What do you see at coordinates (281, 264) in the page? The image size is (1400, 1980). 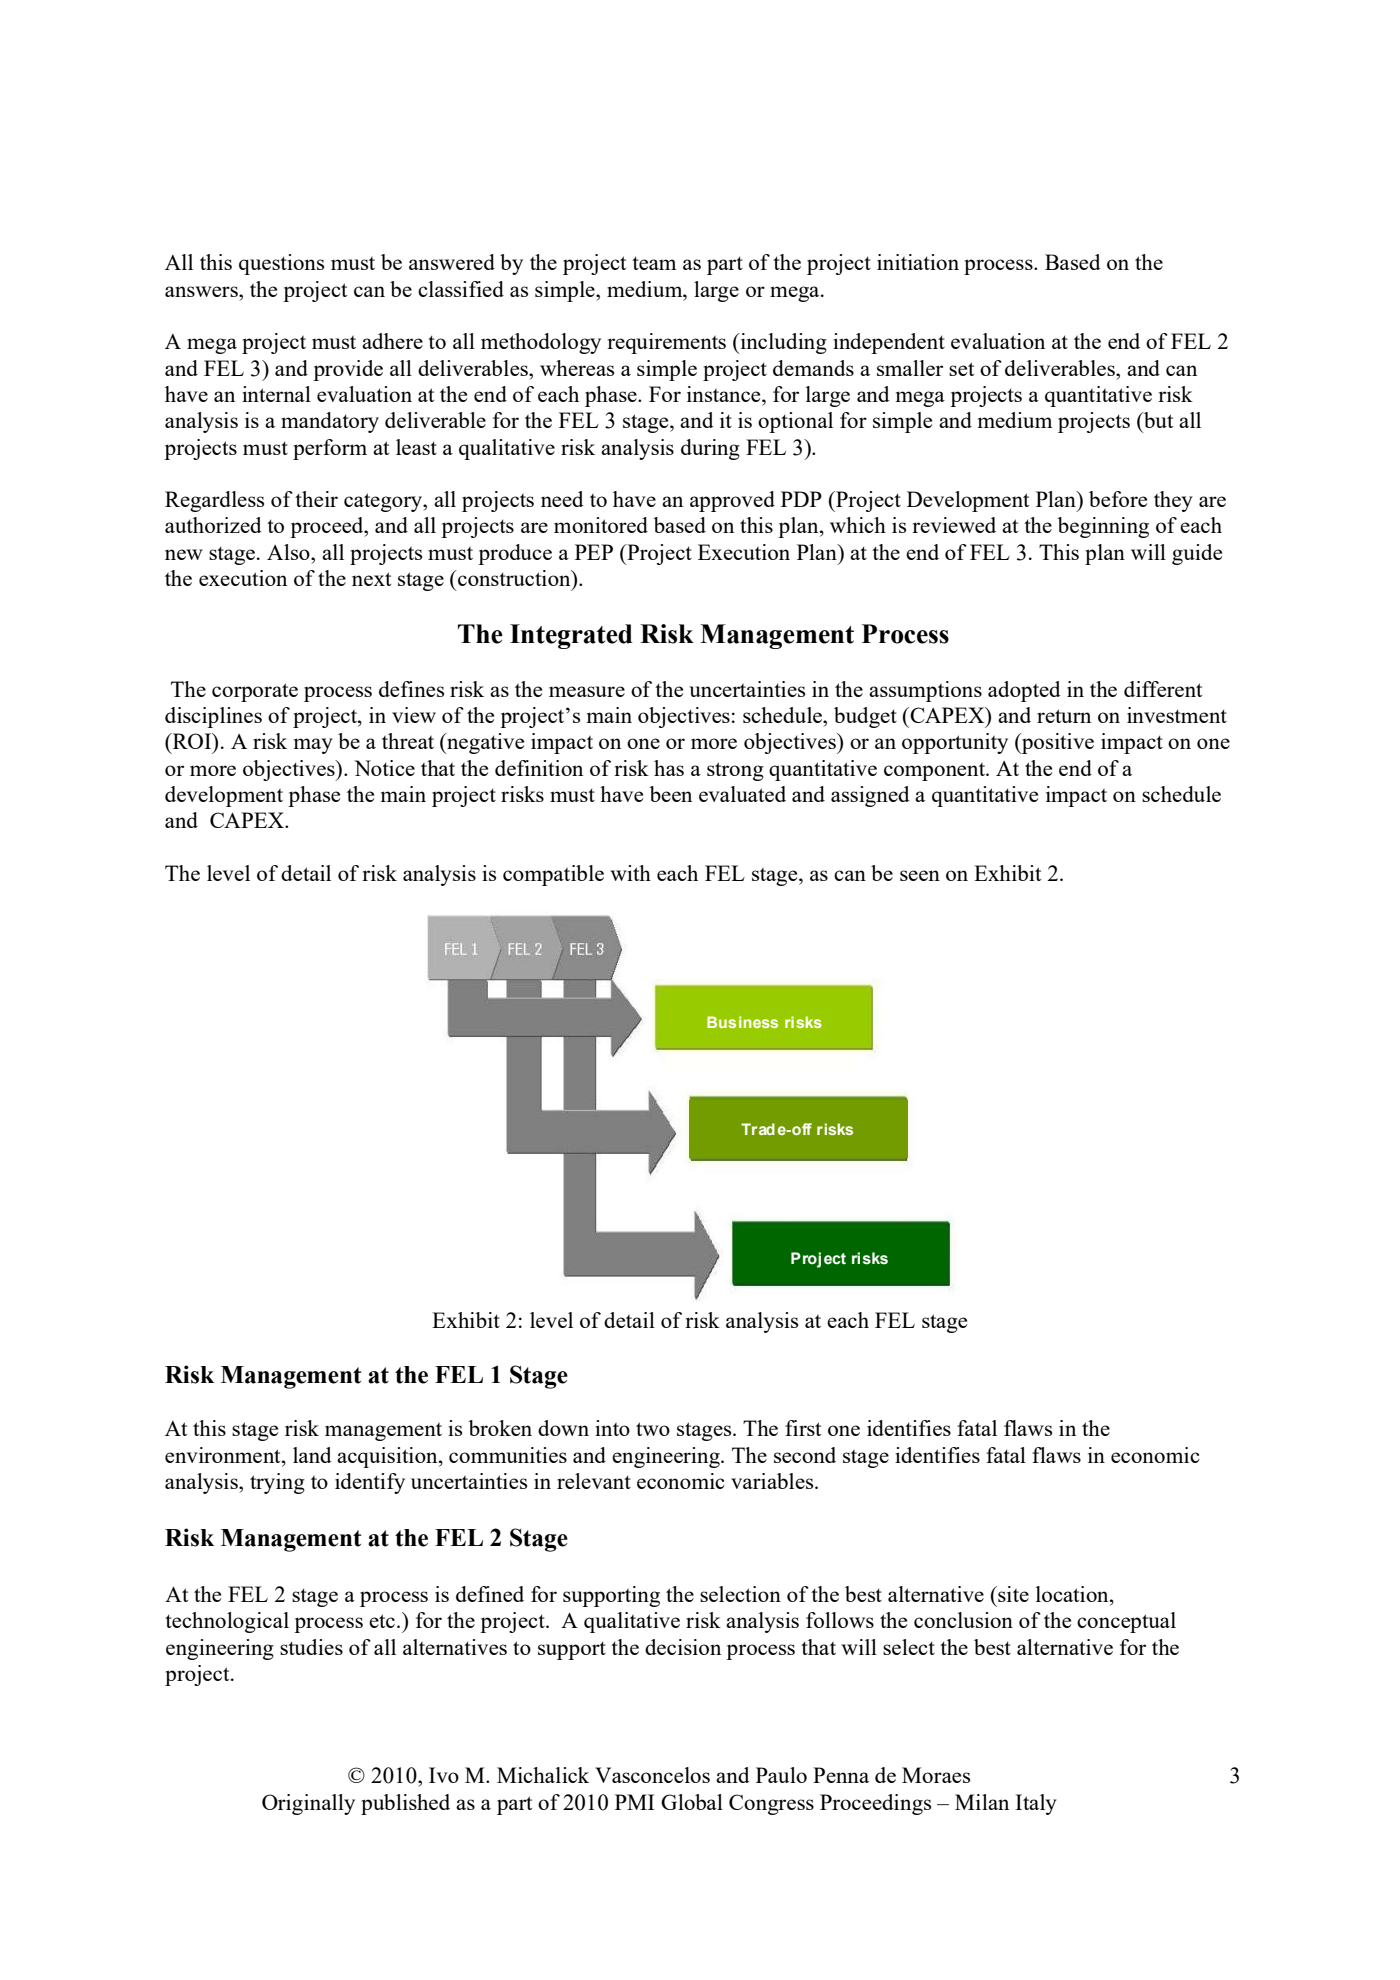 I see `questions` at bounding box center [281, 264].
